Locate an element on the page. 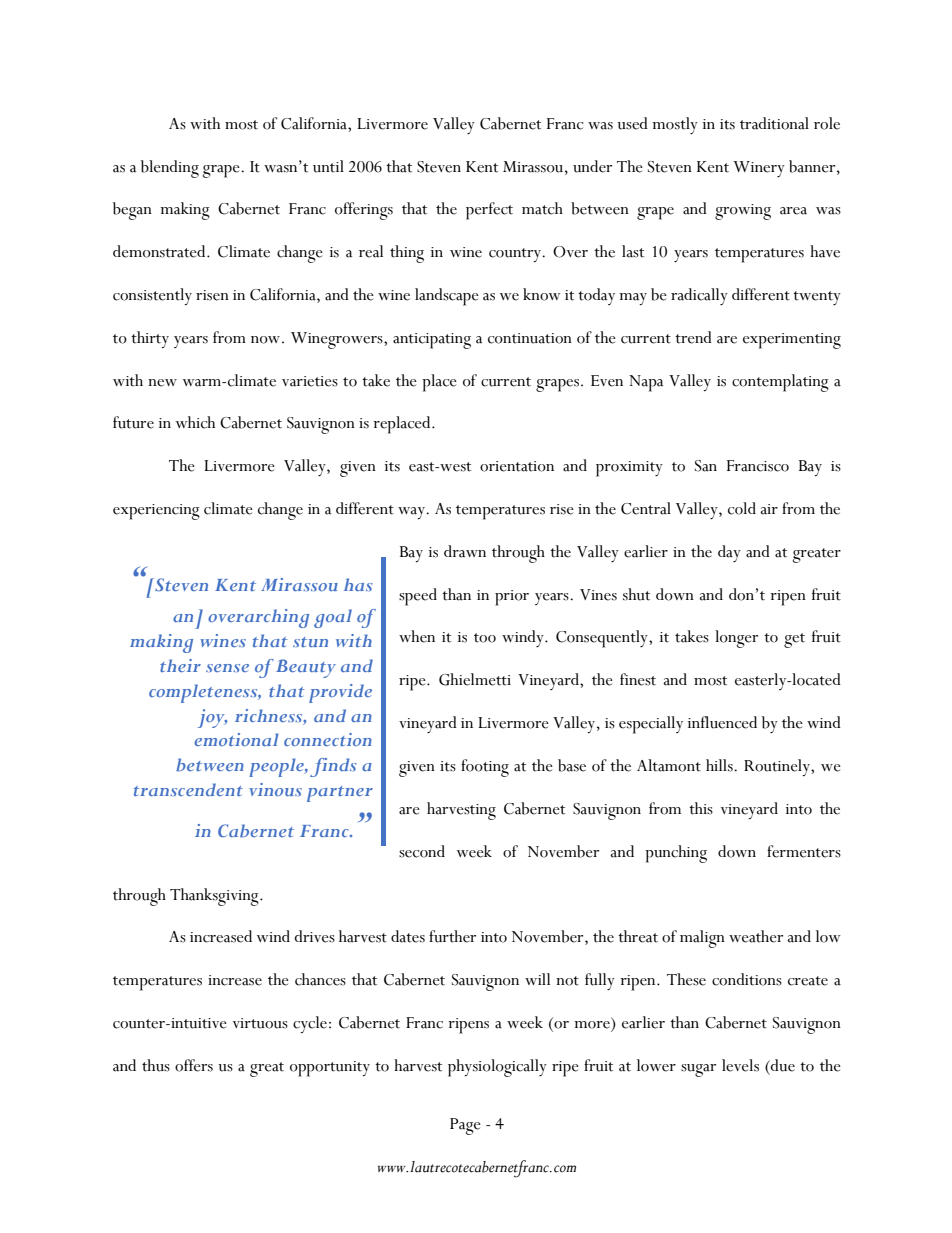 This page has height=1233, width=952. perfect is located at coordinates (489, 211).
